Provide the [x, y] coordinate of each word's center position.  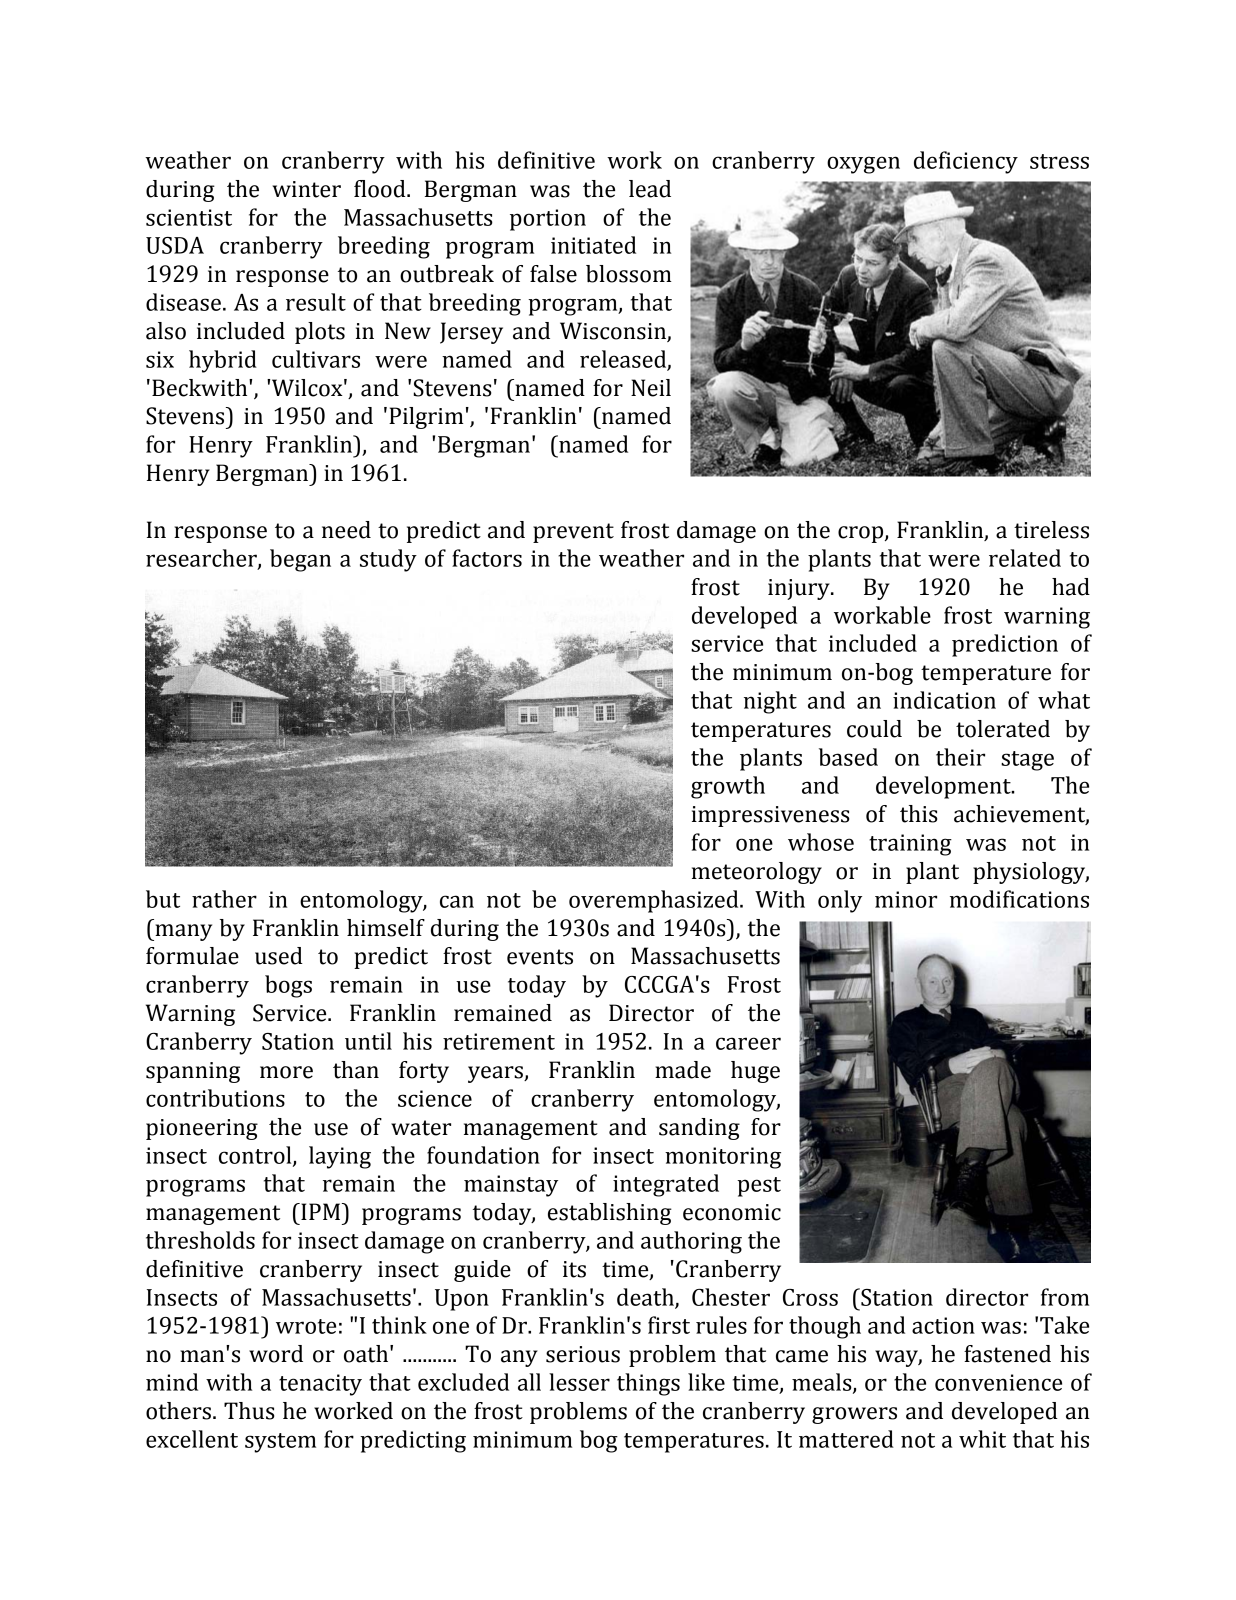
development [944, 787]
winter [306, 189]
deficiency [966, 162]
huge [755, 1072]
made [683, 1070]
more [286, 1072]
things [648, 1384]
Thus [249, 1411]
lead [650, 189]
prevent [573, 533]
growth [728, 787]
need [346, 530]
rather [224, 899]
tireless [1051, 530]
